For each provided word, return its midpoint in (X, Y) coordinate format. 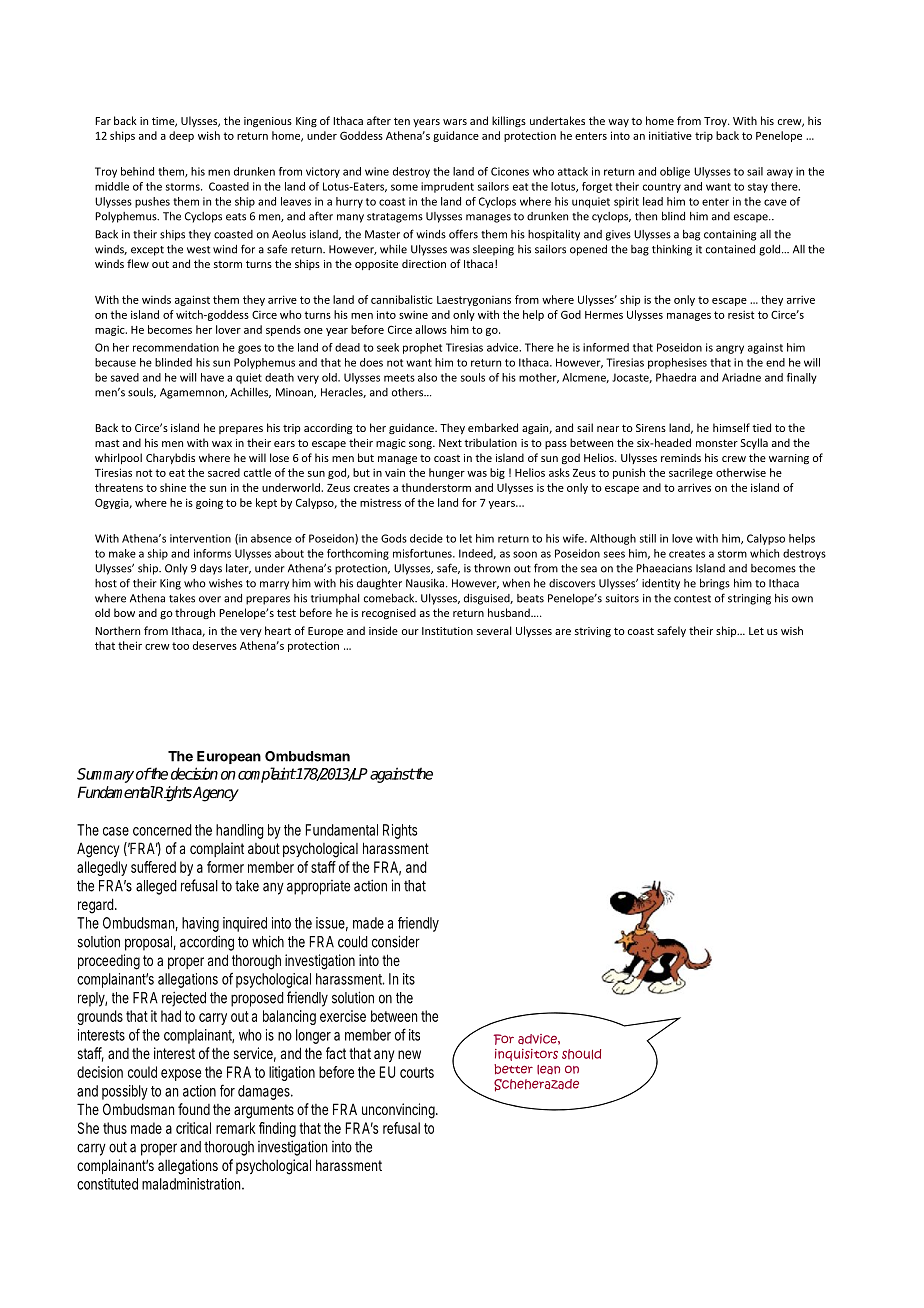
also (427, 377)
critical (193, 1128)
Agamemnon (193, 393)
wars (455, 122)
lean (548, 1070)
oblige (675, 172)
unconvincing (400, 1111)
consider (396, 941)
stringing (749, 599)
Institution (447, 631)
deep (181, 136)
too (180, 646)
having (200, 924)
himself (731, 427)
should (581, 1054)
